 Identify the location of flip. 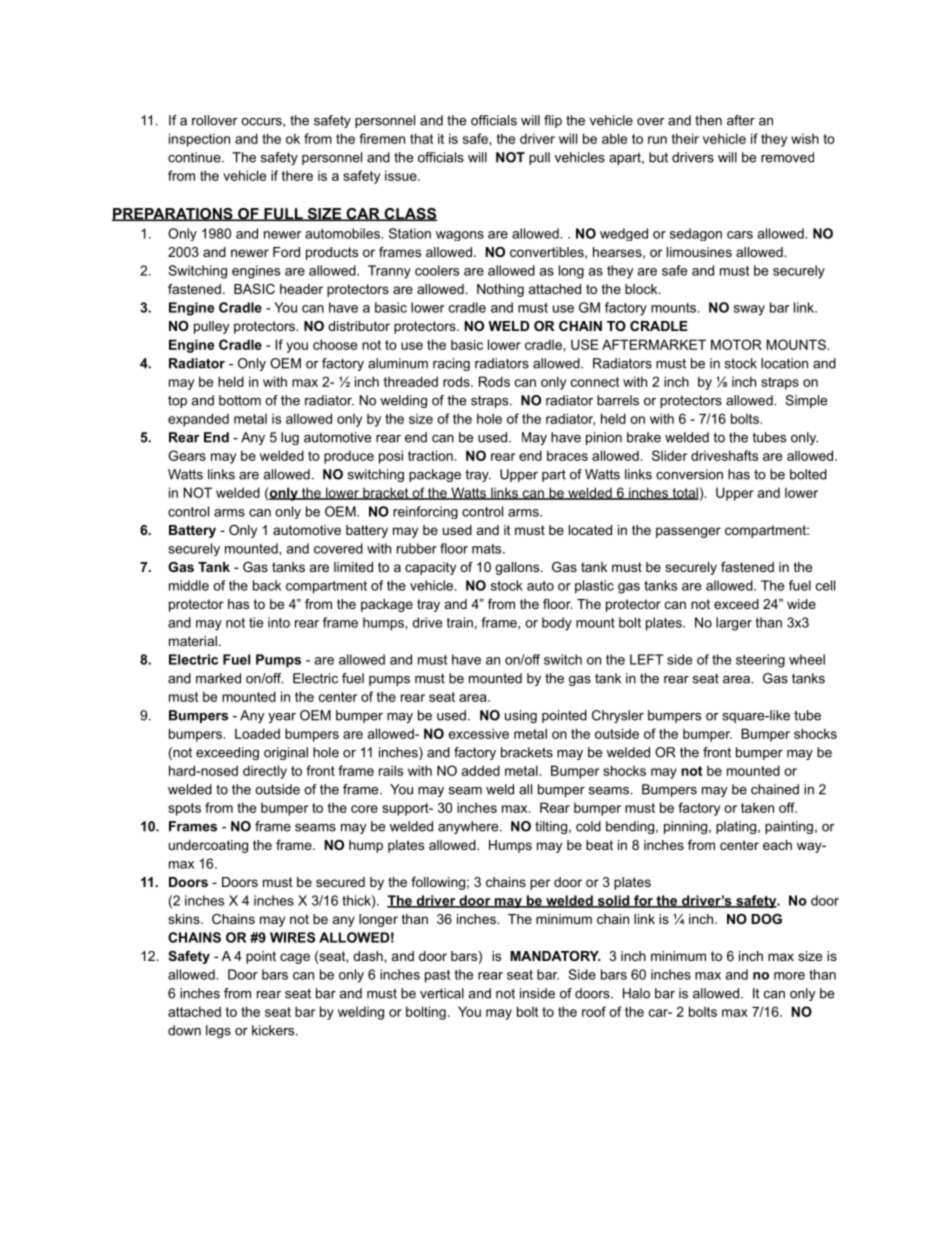
(553, 121).
